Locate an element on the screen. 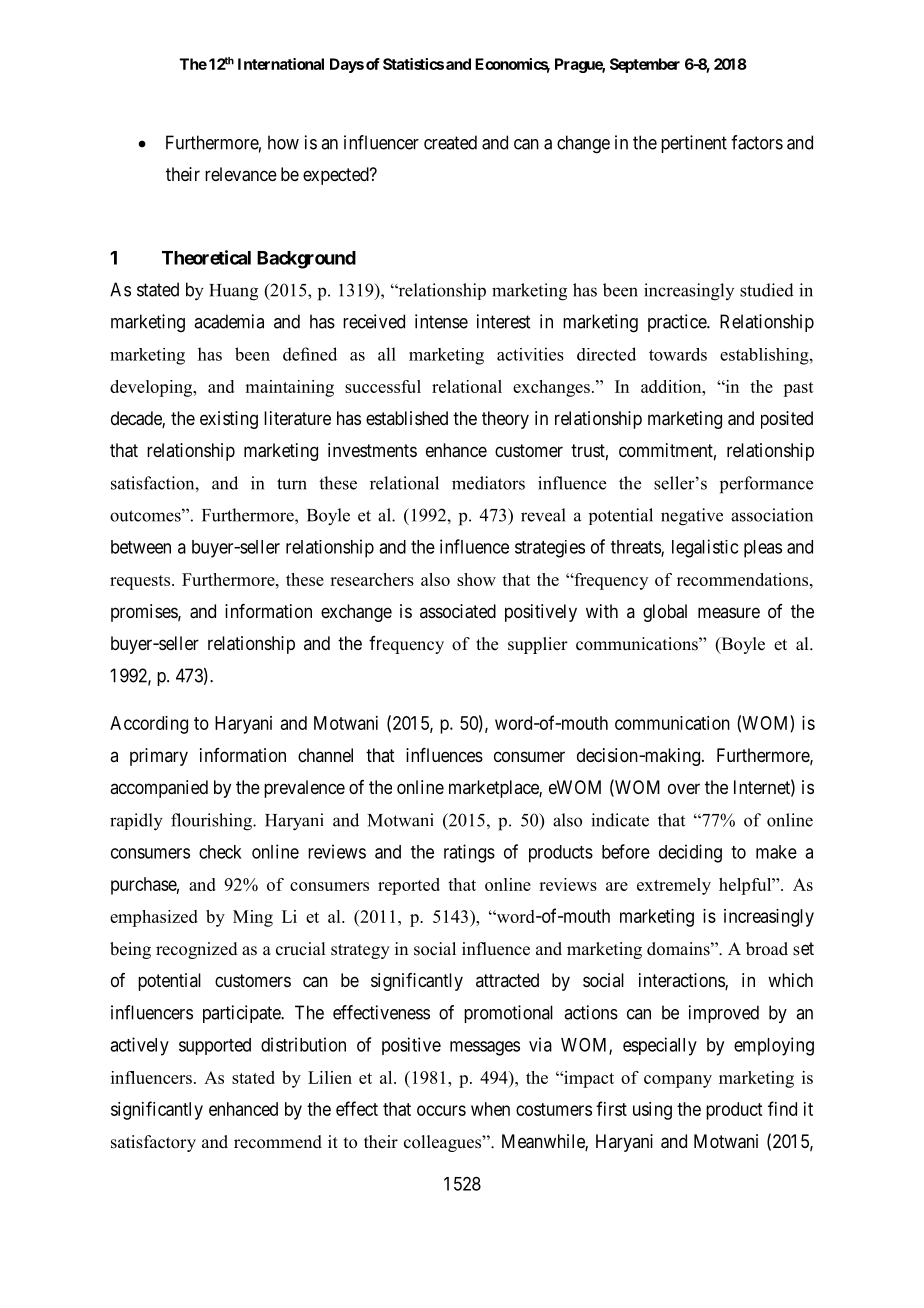 This screenshot has width=924, height=1308. satisfactory is located at coordinates (153, 1143).
